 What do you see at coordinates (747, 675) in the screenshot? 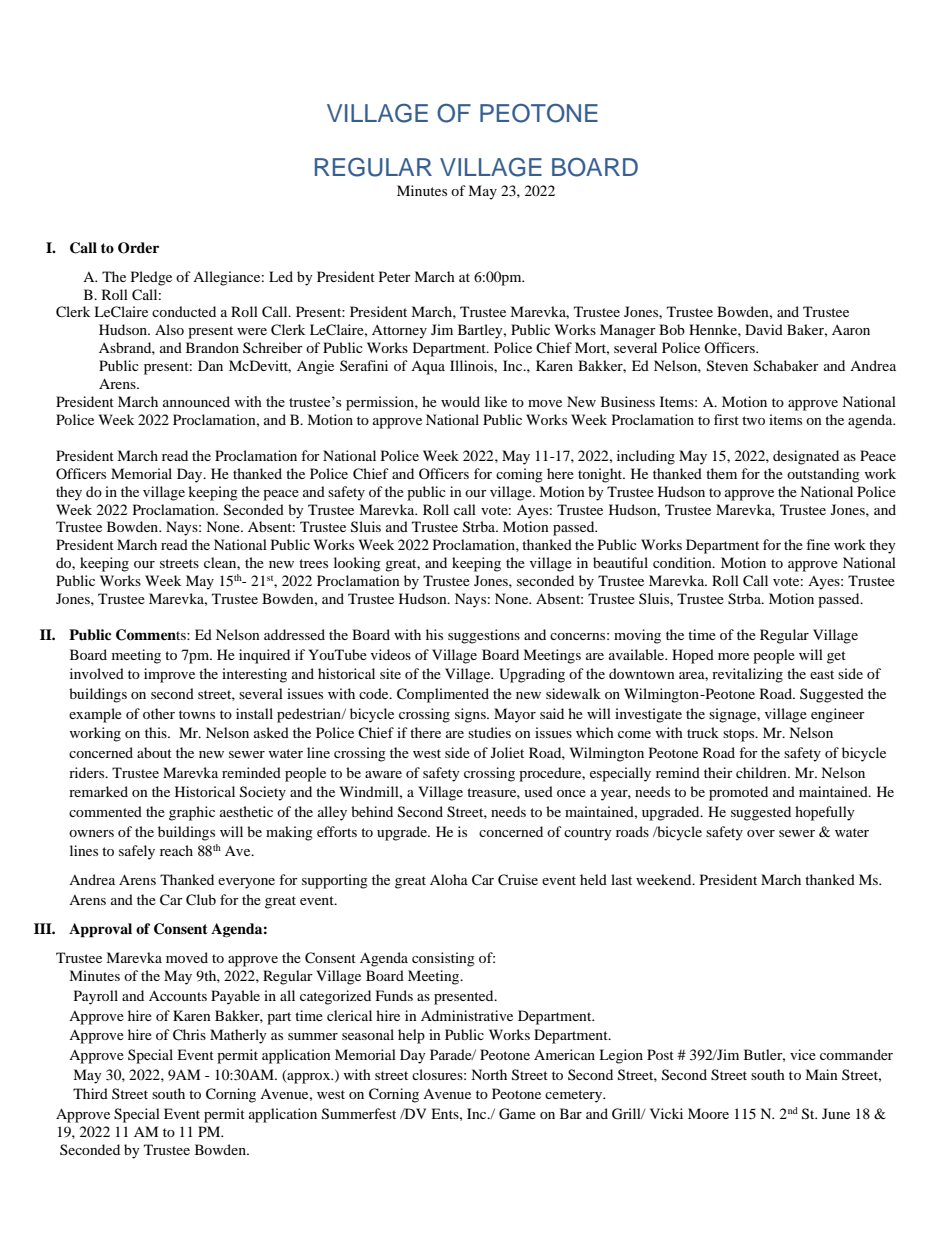
I see `revitalizing` at bounding box center [747, 675].
